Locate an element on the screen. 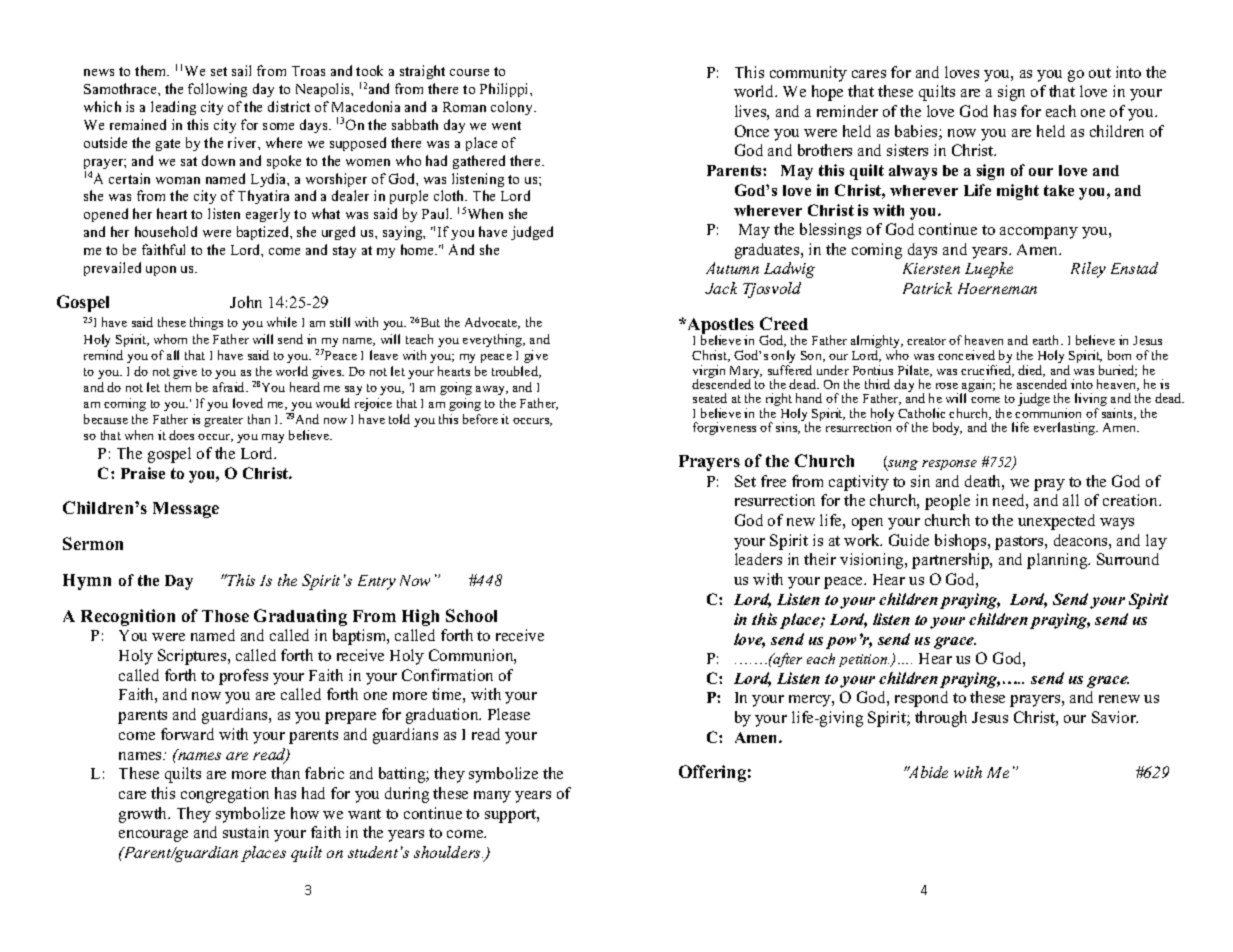  Abide is located at coordinates (927, 772).
